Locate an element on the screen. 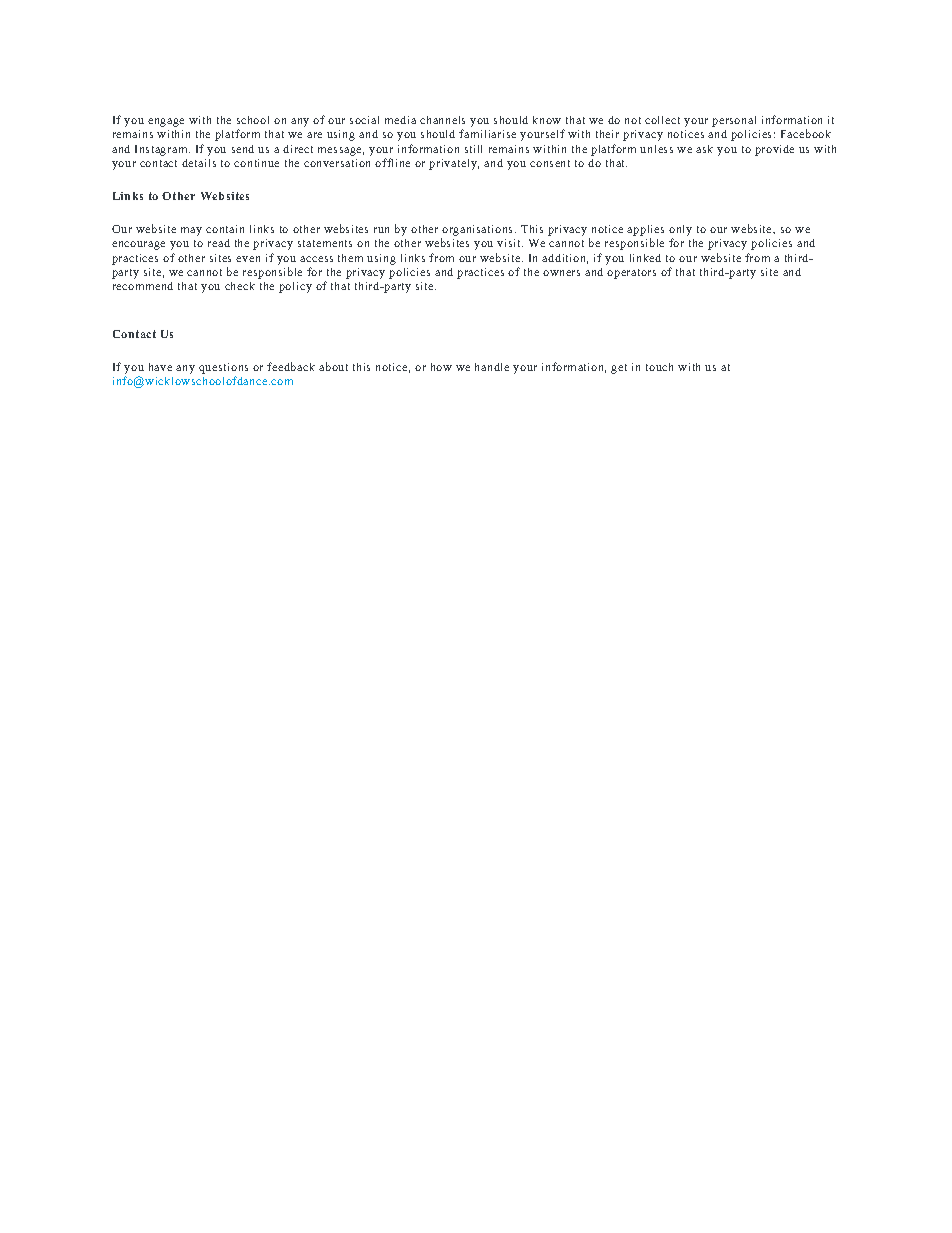 Image resolution: width=952 pixels, height=1233 pixels. read is located at coordinates (219, 243).
